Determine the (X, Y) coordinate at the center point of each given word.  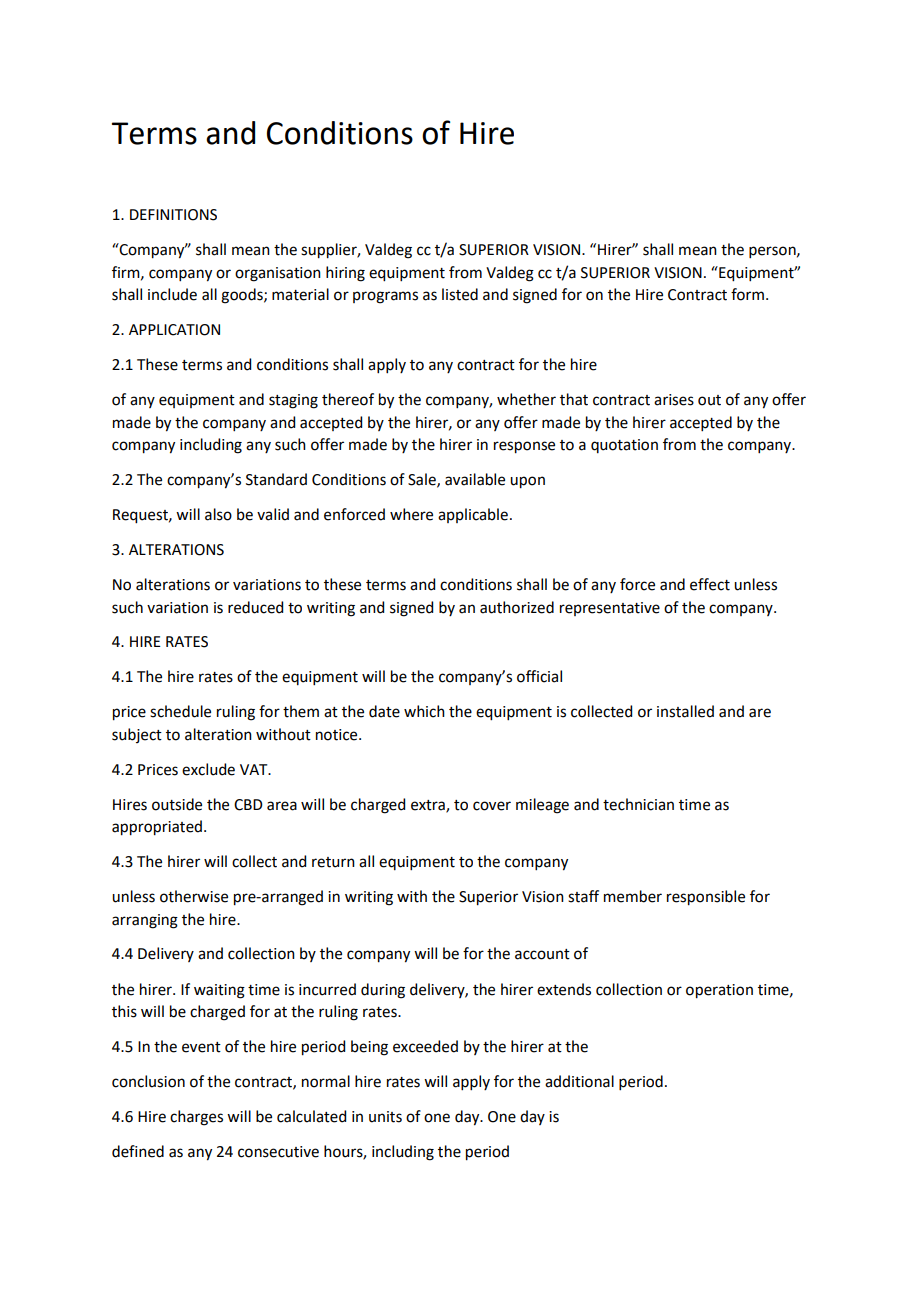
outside (177, 804)
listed (460, 294)
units (385, 1117)
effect (710, 584)
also (218, 514)
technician (638, 804)
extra (429, 806)
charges (196, 1118)
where (411, 514)
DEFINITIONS (173, 215)
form (747, 294)
